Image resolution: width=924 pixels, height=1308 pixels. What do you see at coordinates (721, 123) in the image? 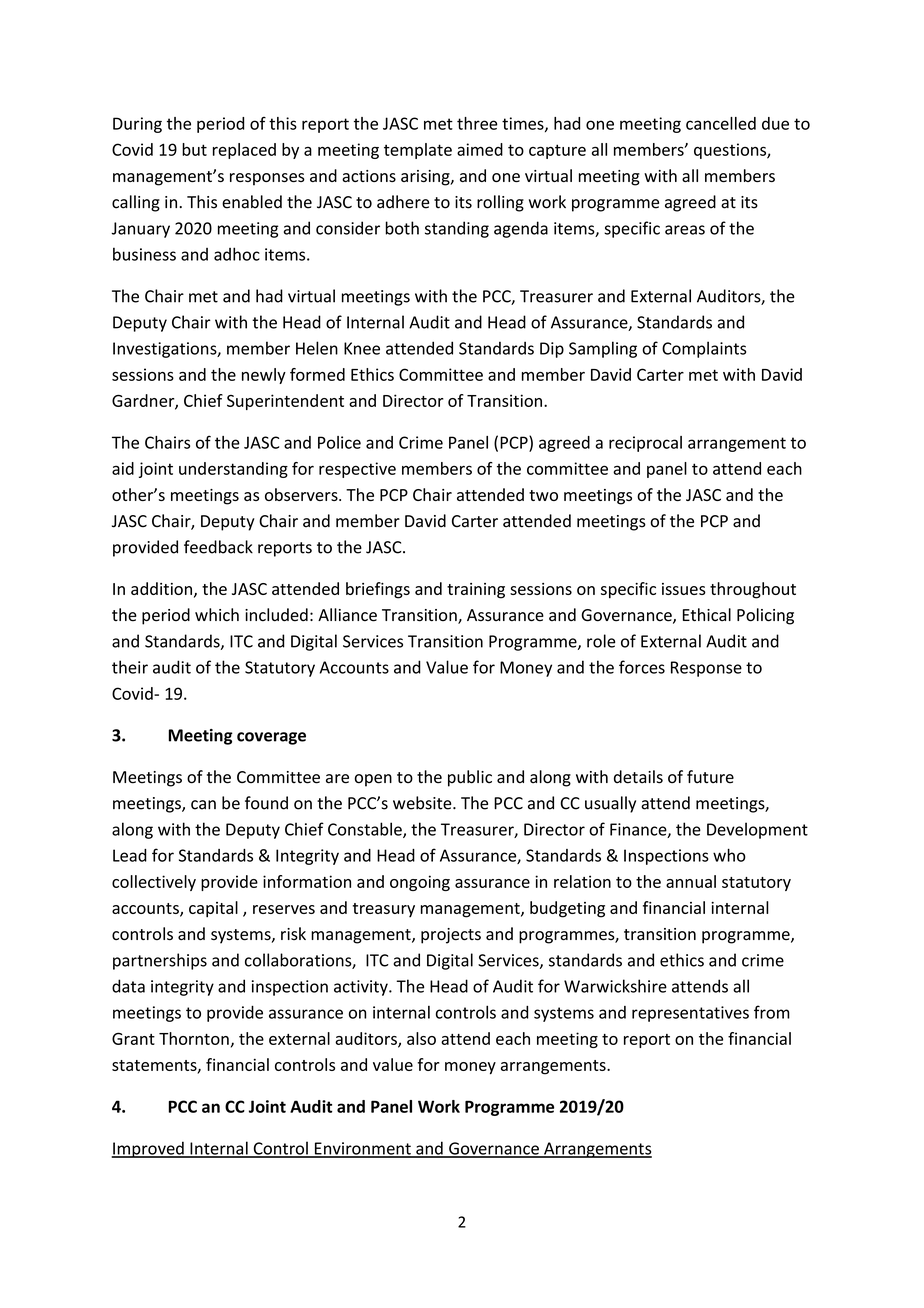
I see `cancelled` at bounding box center [721, 123].
